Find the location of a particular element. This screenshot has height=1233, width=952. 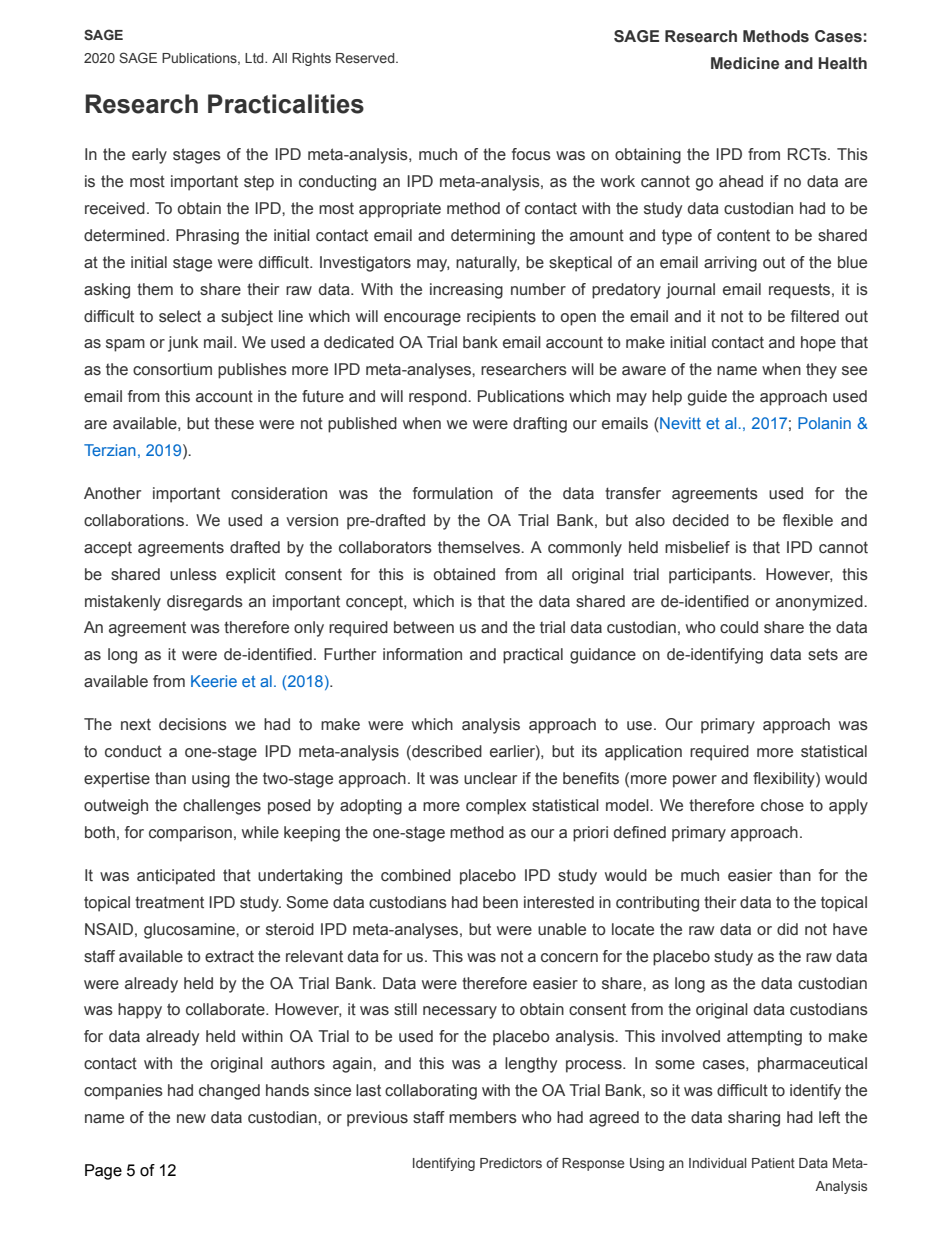

could is located at coordinates (739, 627).
